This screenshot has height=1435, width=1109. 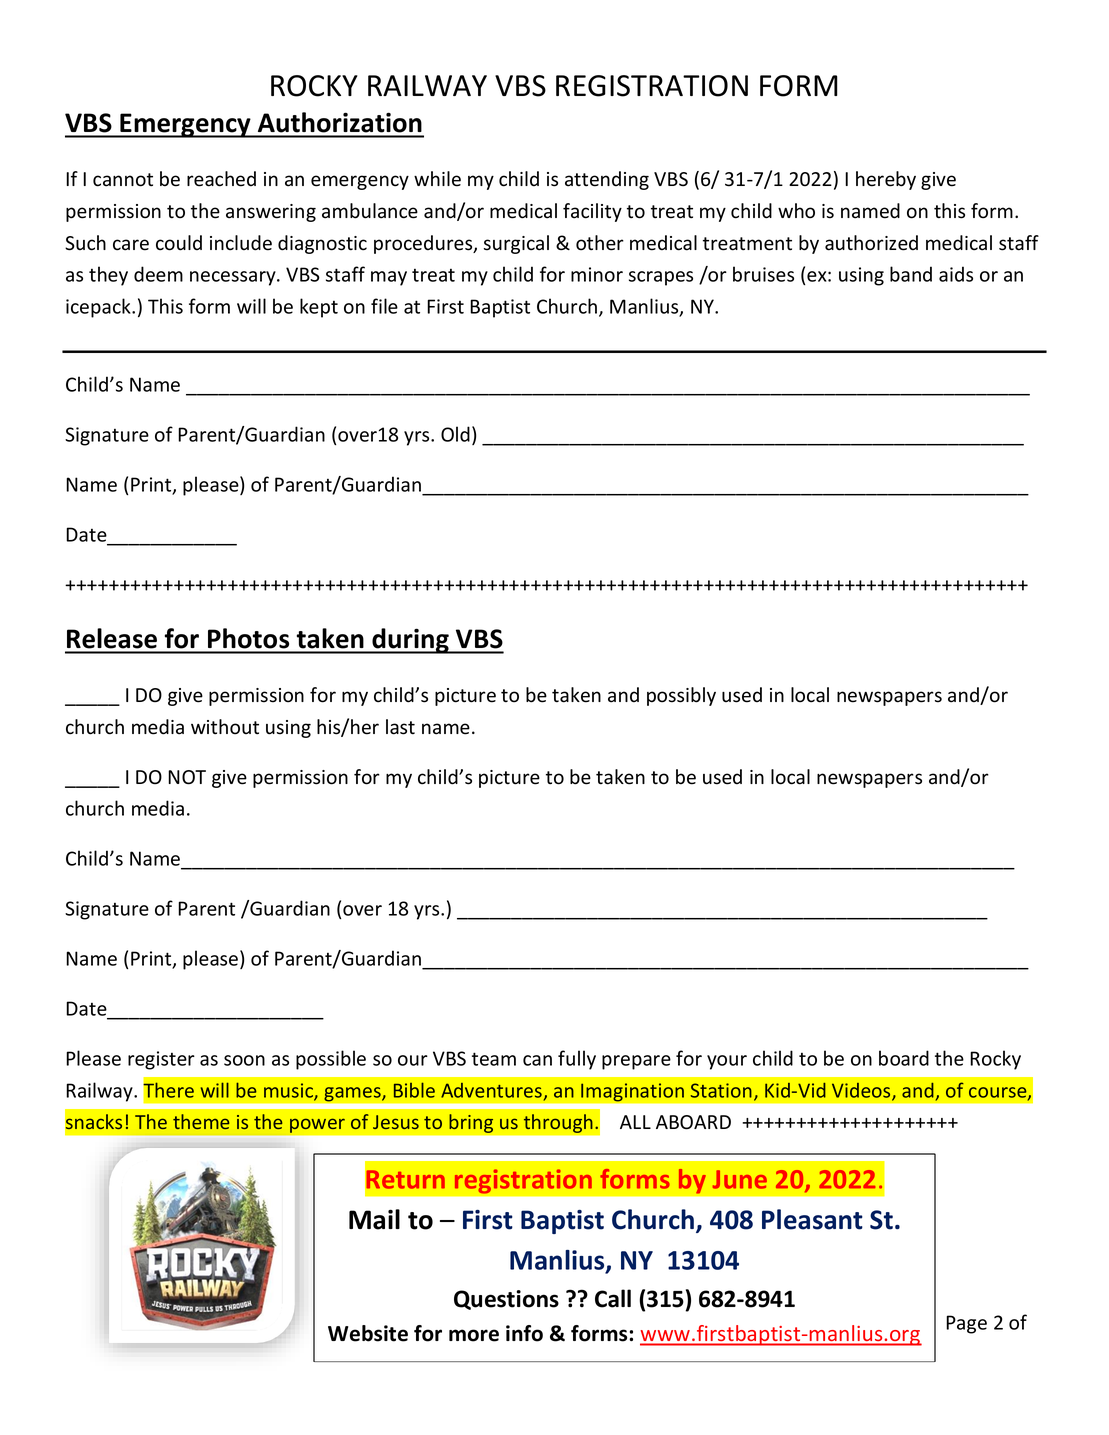 What do you see at coordinates (400, 727) in the screenshot?
I see `last` at bounding box center [400, 727].
